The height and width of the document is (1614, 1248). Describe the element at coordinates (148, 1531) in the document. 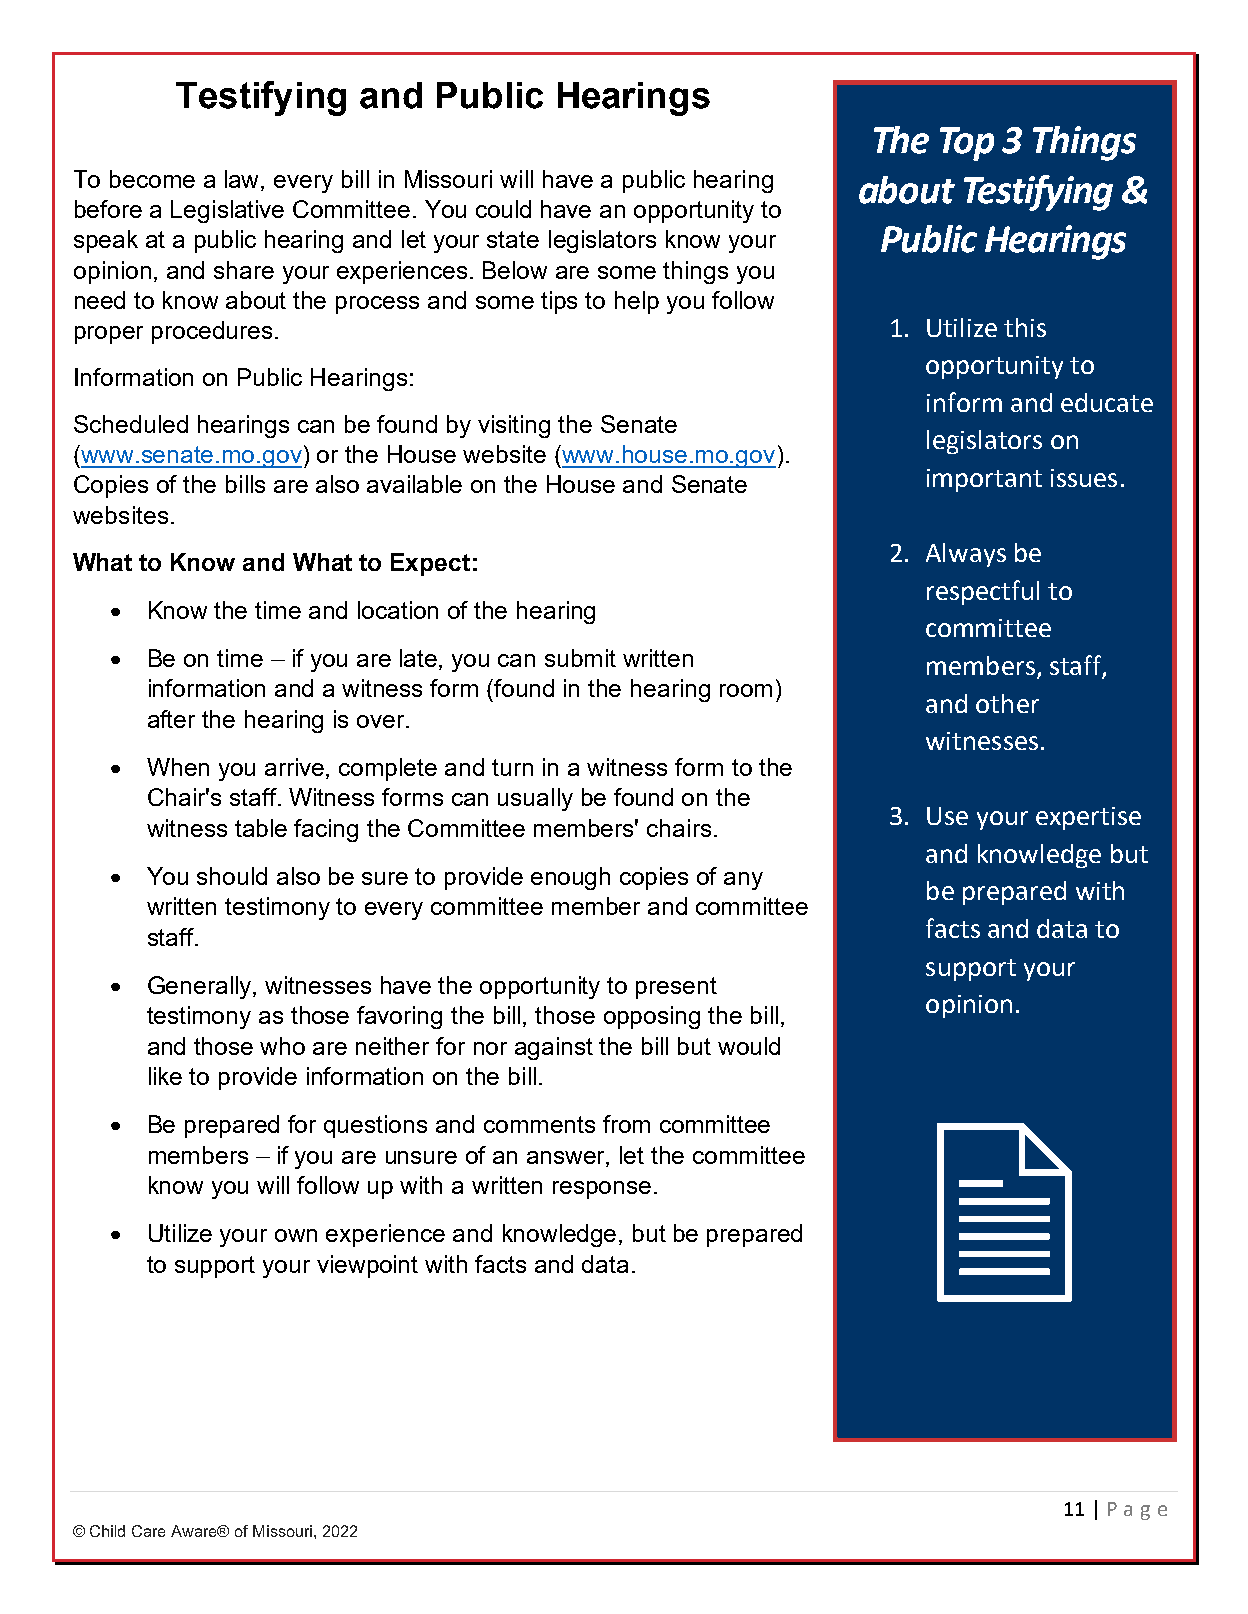

I see `Care` at that location.
